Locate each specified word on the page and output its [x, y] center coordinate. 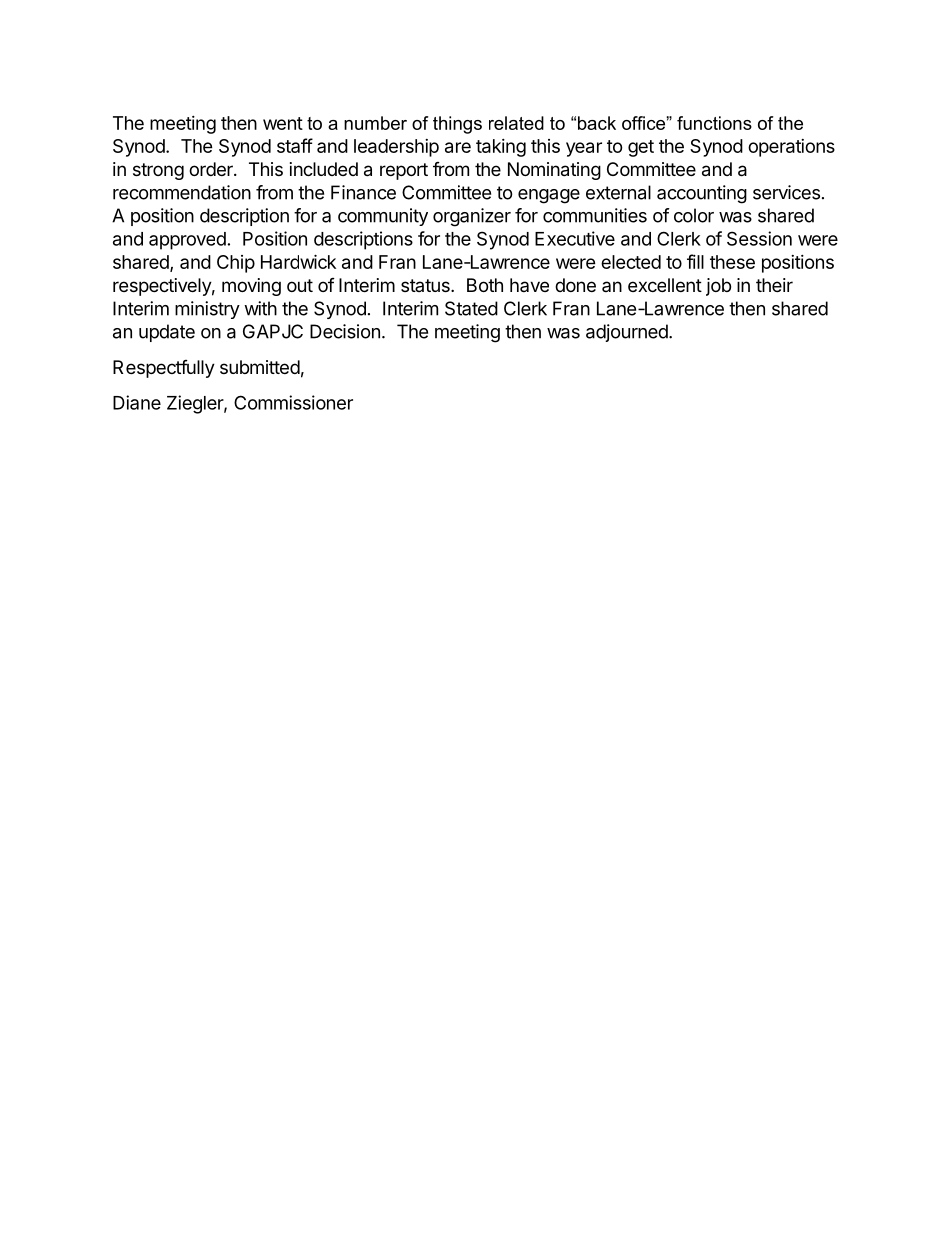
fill [695, 261]
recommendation [182, 192]
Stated [471, 308]
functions [714, 123]
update [167, 333]
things [457, 125]
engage [549, 196]
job [718, 287]
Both [485, 285]
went [283, 123]
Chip [236, 264]
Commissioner [293, 402]
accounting [702, 194]
